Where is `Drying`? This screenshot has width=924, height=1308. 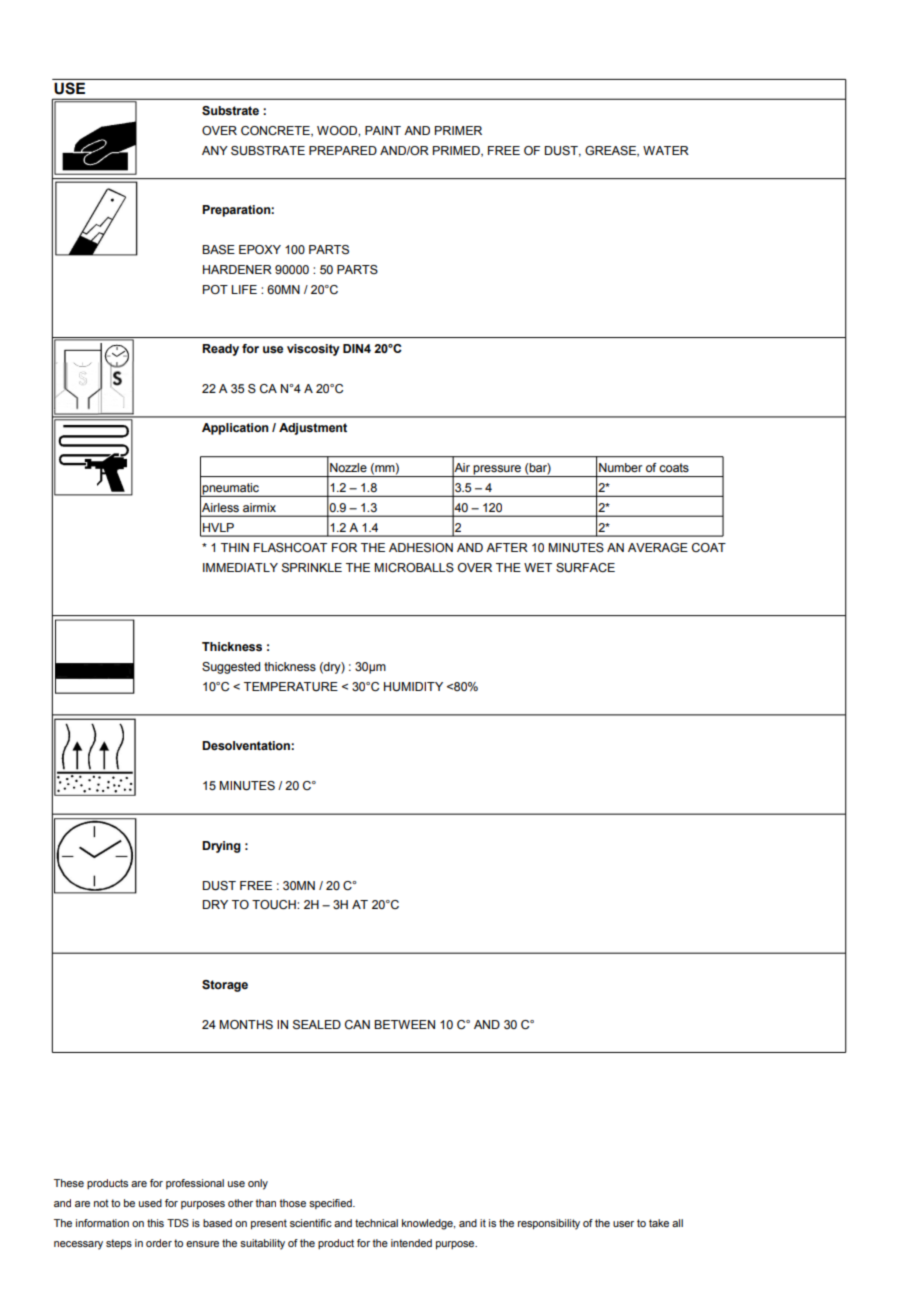
Drying is located at coordinates (221, 847).
